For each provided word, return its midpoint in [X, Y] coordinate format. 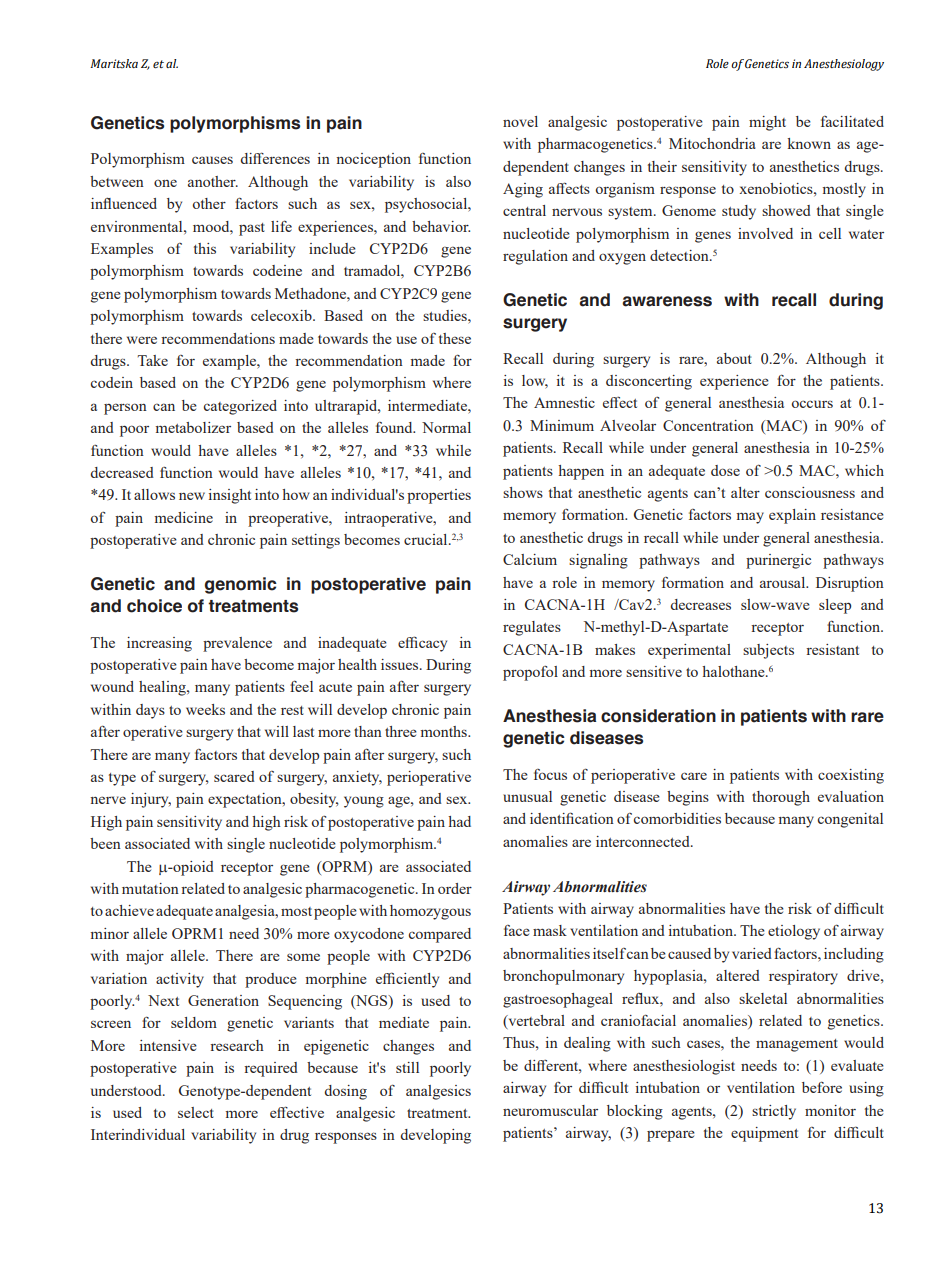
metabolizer [193, 427]
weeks [205, 709]
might [767, 123]
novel [520, 121]
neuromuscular [550, 1110]
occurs [812, 404]
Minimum [562, 425]
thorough [781, 798]
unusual [527, 796]
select [196, 1112]
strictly [774, 1112]
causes [212, 160]
